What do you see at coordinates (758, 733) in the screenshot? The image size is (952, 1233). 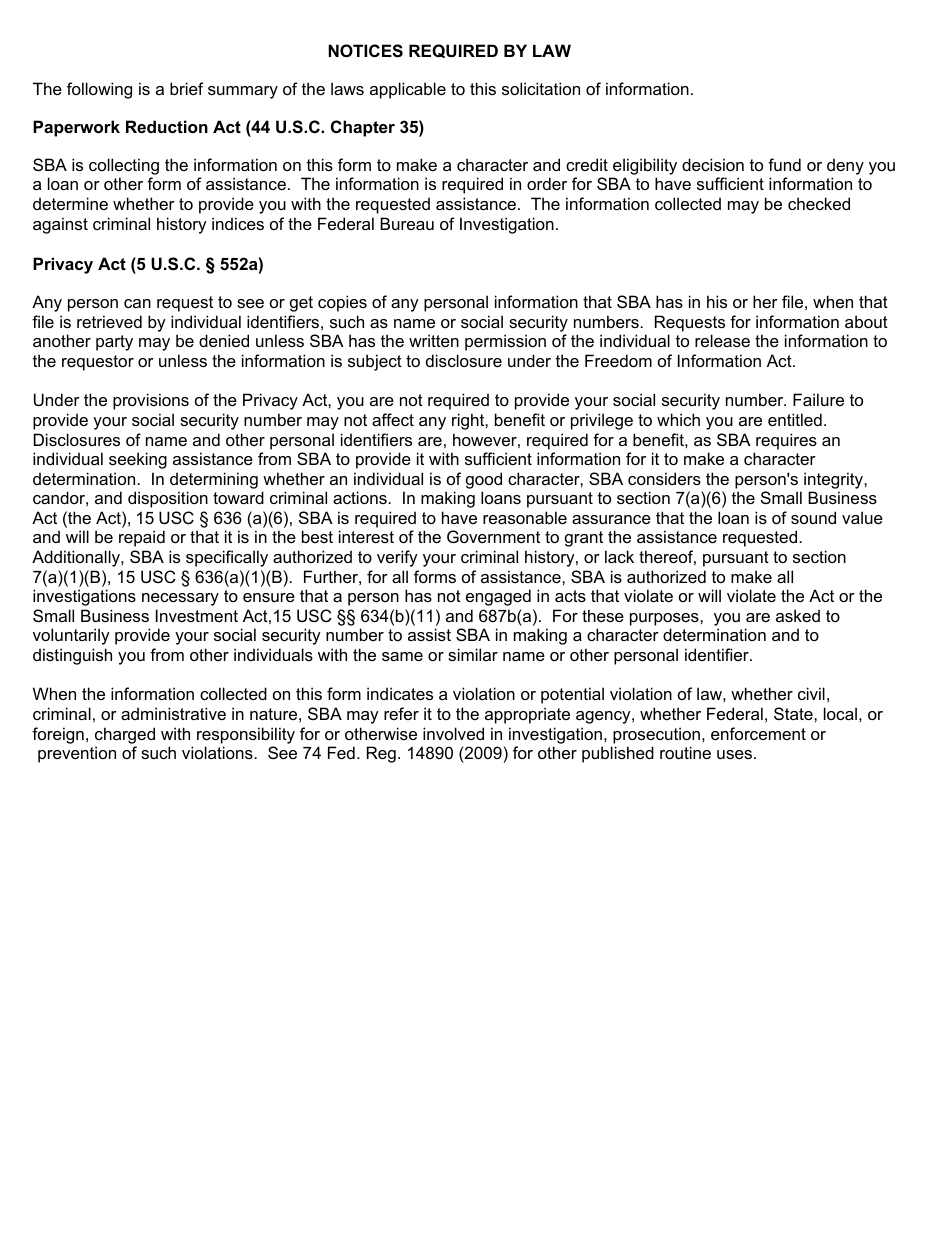 I see `enforcement` at bounding box center [758, 733].
